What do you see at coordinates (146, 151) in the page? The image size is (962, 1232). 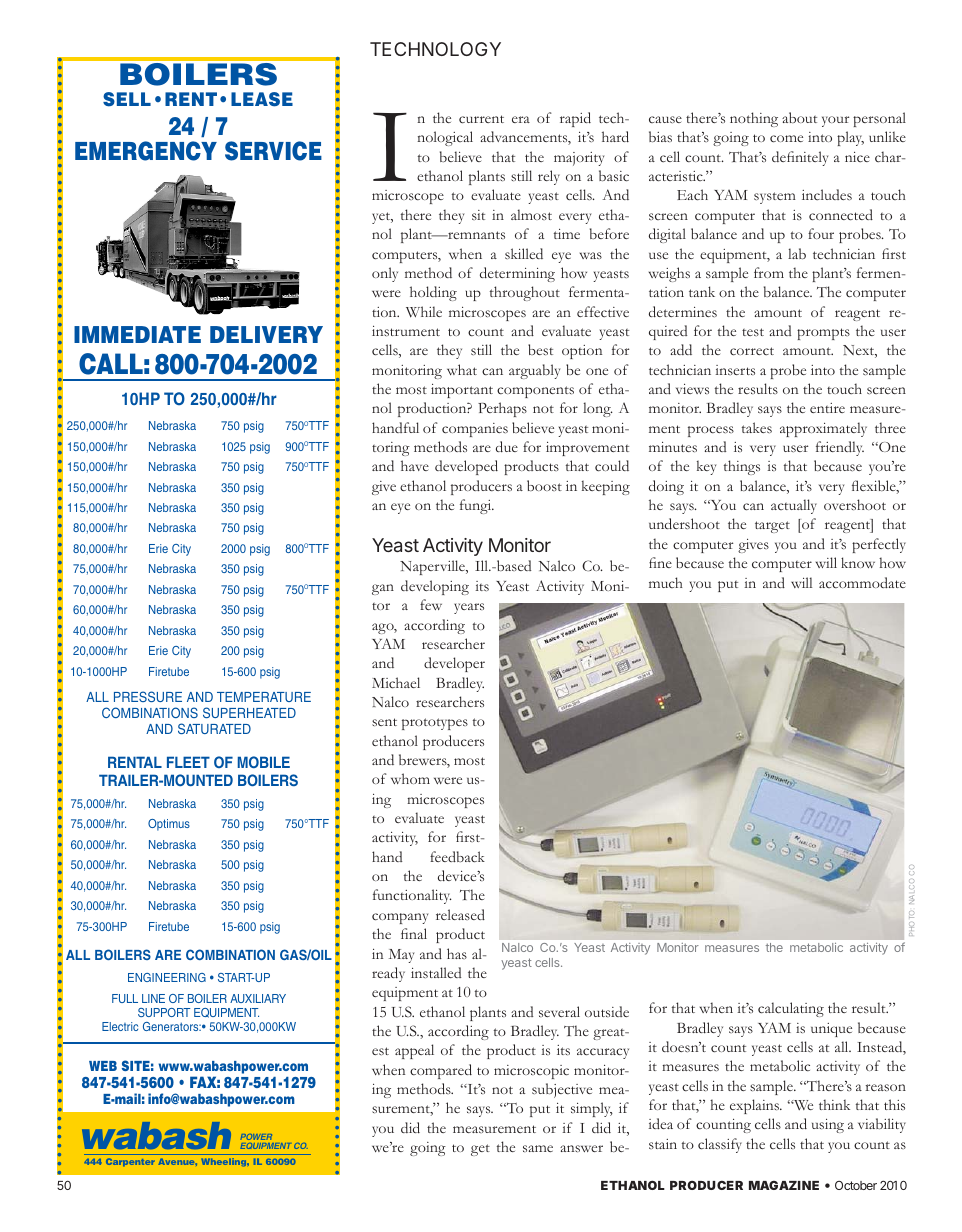 I see `EMERGENCY` at bounding box center [146, 151].
